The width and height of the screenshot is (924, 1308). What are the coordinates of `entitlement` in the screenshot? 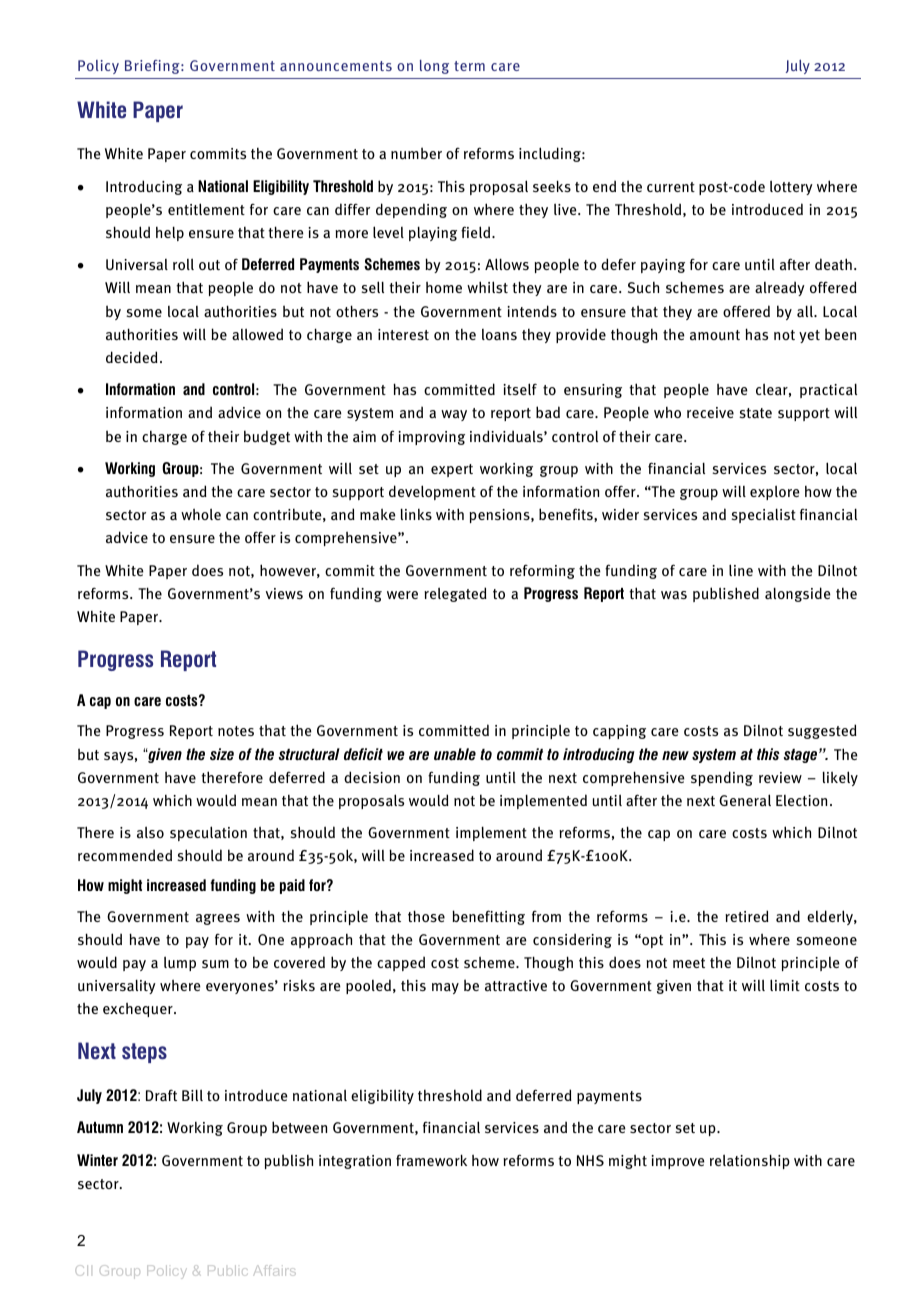 It's located at (206, 209).
